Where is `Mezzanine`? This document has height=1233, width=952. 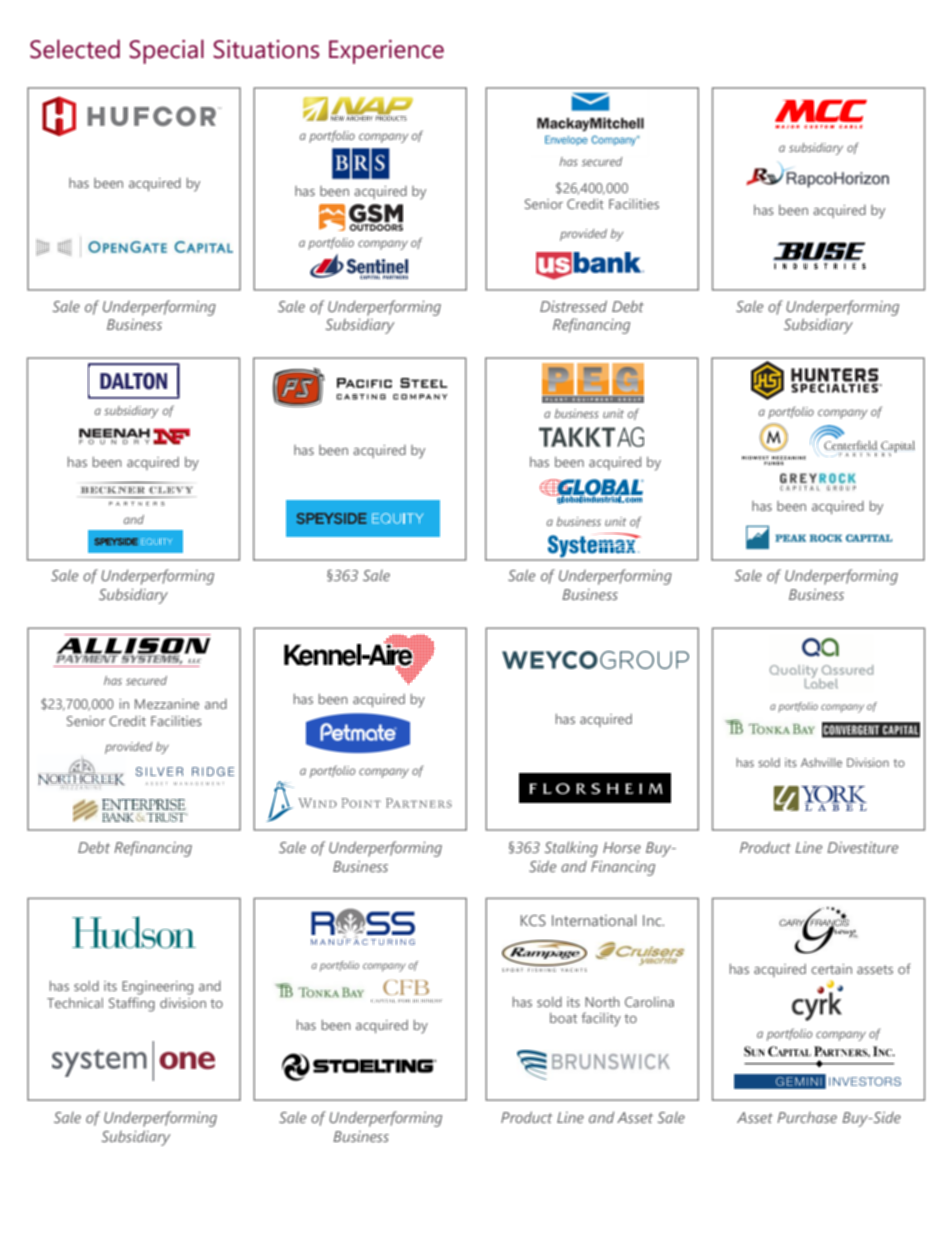 Mezzanine is located at coordinates (167, 704).
